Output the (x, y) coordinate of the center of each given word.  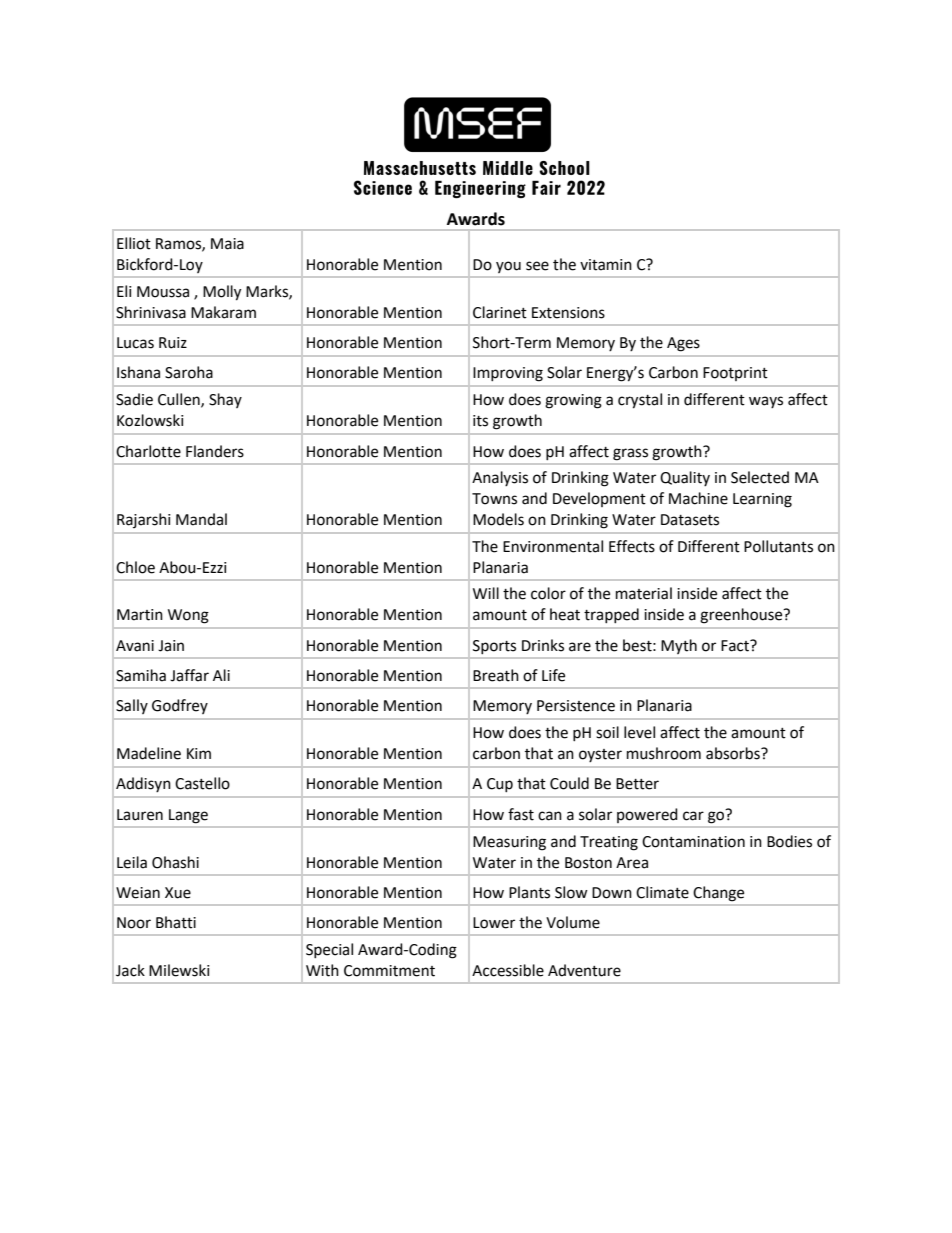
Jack (130, 970)
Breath (496, 675)
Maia (227, 244)
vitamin (606, 265)
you (508, 267)
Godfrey (180, 706)
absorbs (734, 753)
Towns (494, 499)
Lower (494, 923)
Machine (698, 498)
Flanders (215, 451)
